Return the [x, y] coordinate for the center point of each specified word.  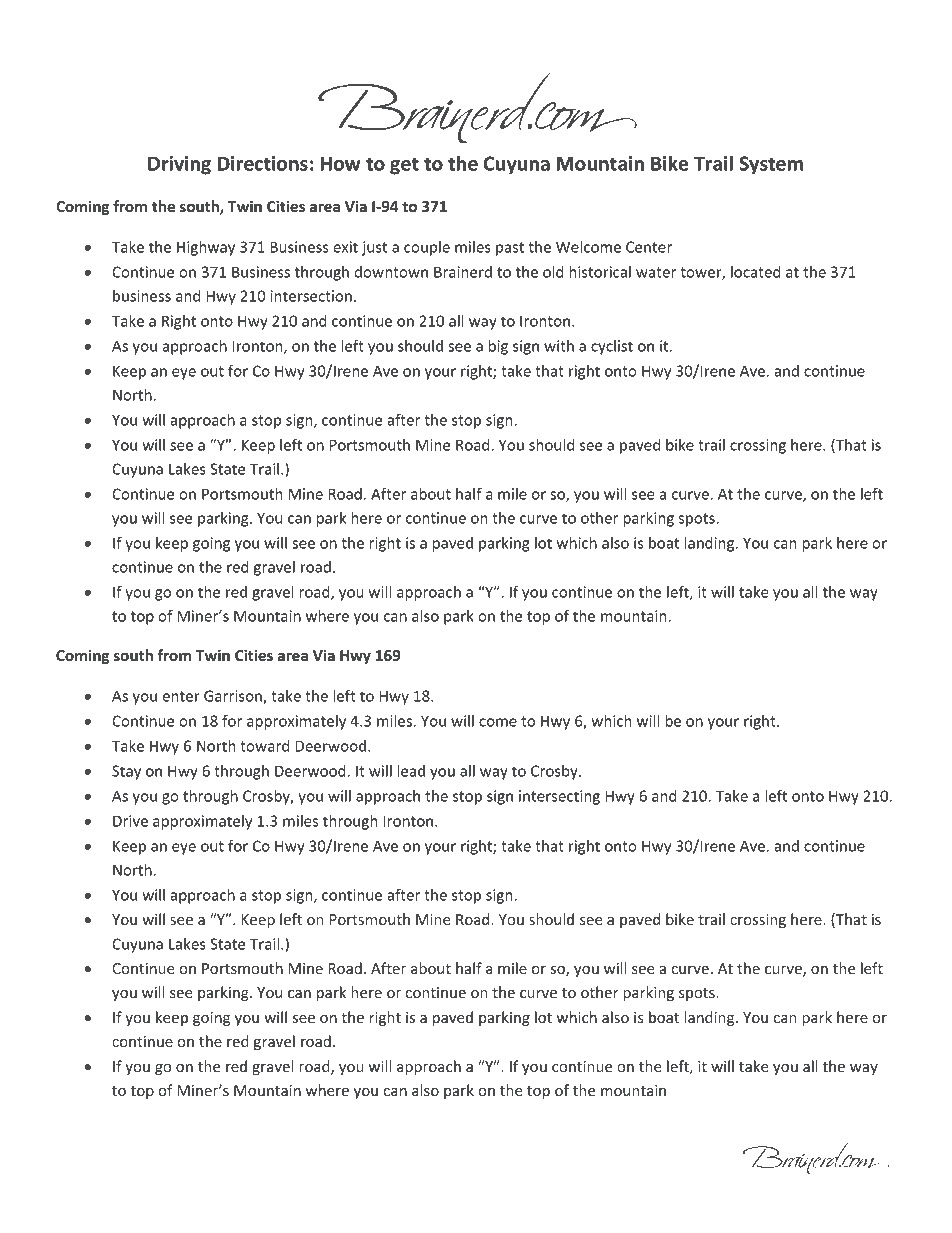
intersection [311, 296]
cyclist [612, 347]
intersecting [559, 797]
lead [411, 771]
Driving [179, 165]
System [771, 165]
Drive [130, 821]
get [404, 166]
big [498, 347]
